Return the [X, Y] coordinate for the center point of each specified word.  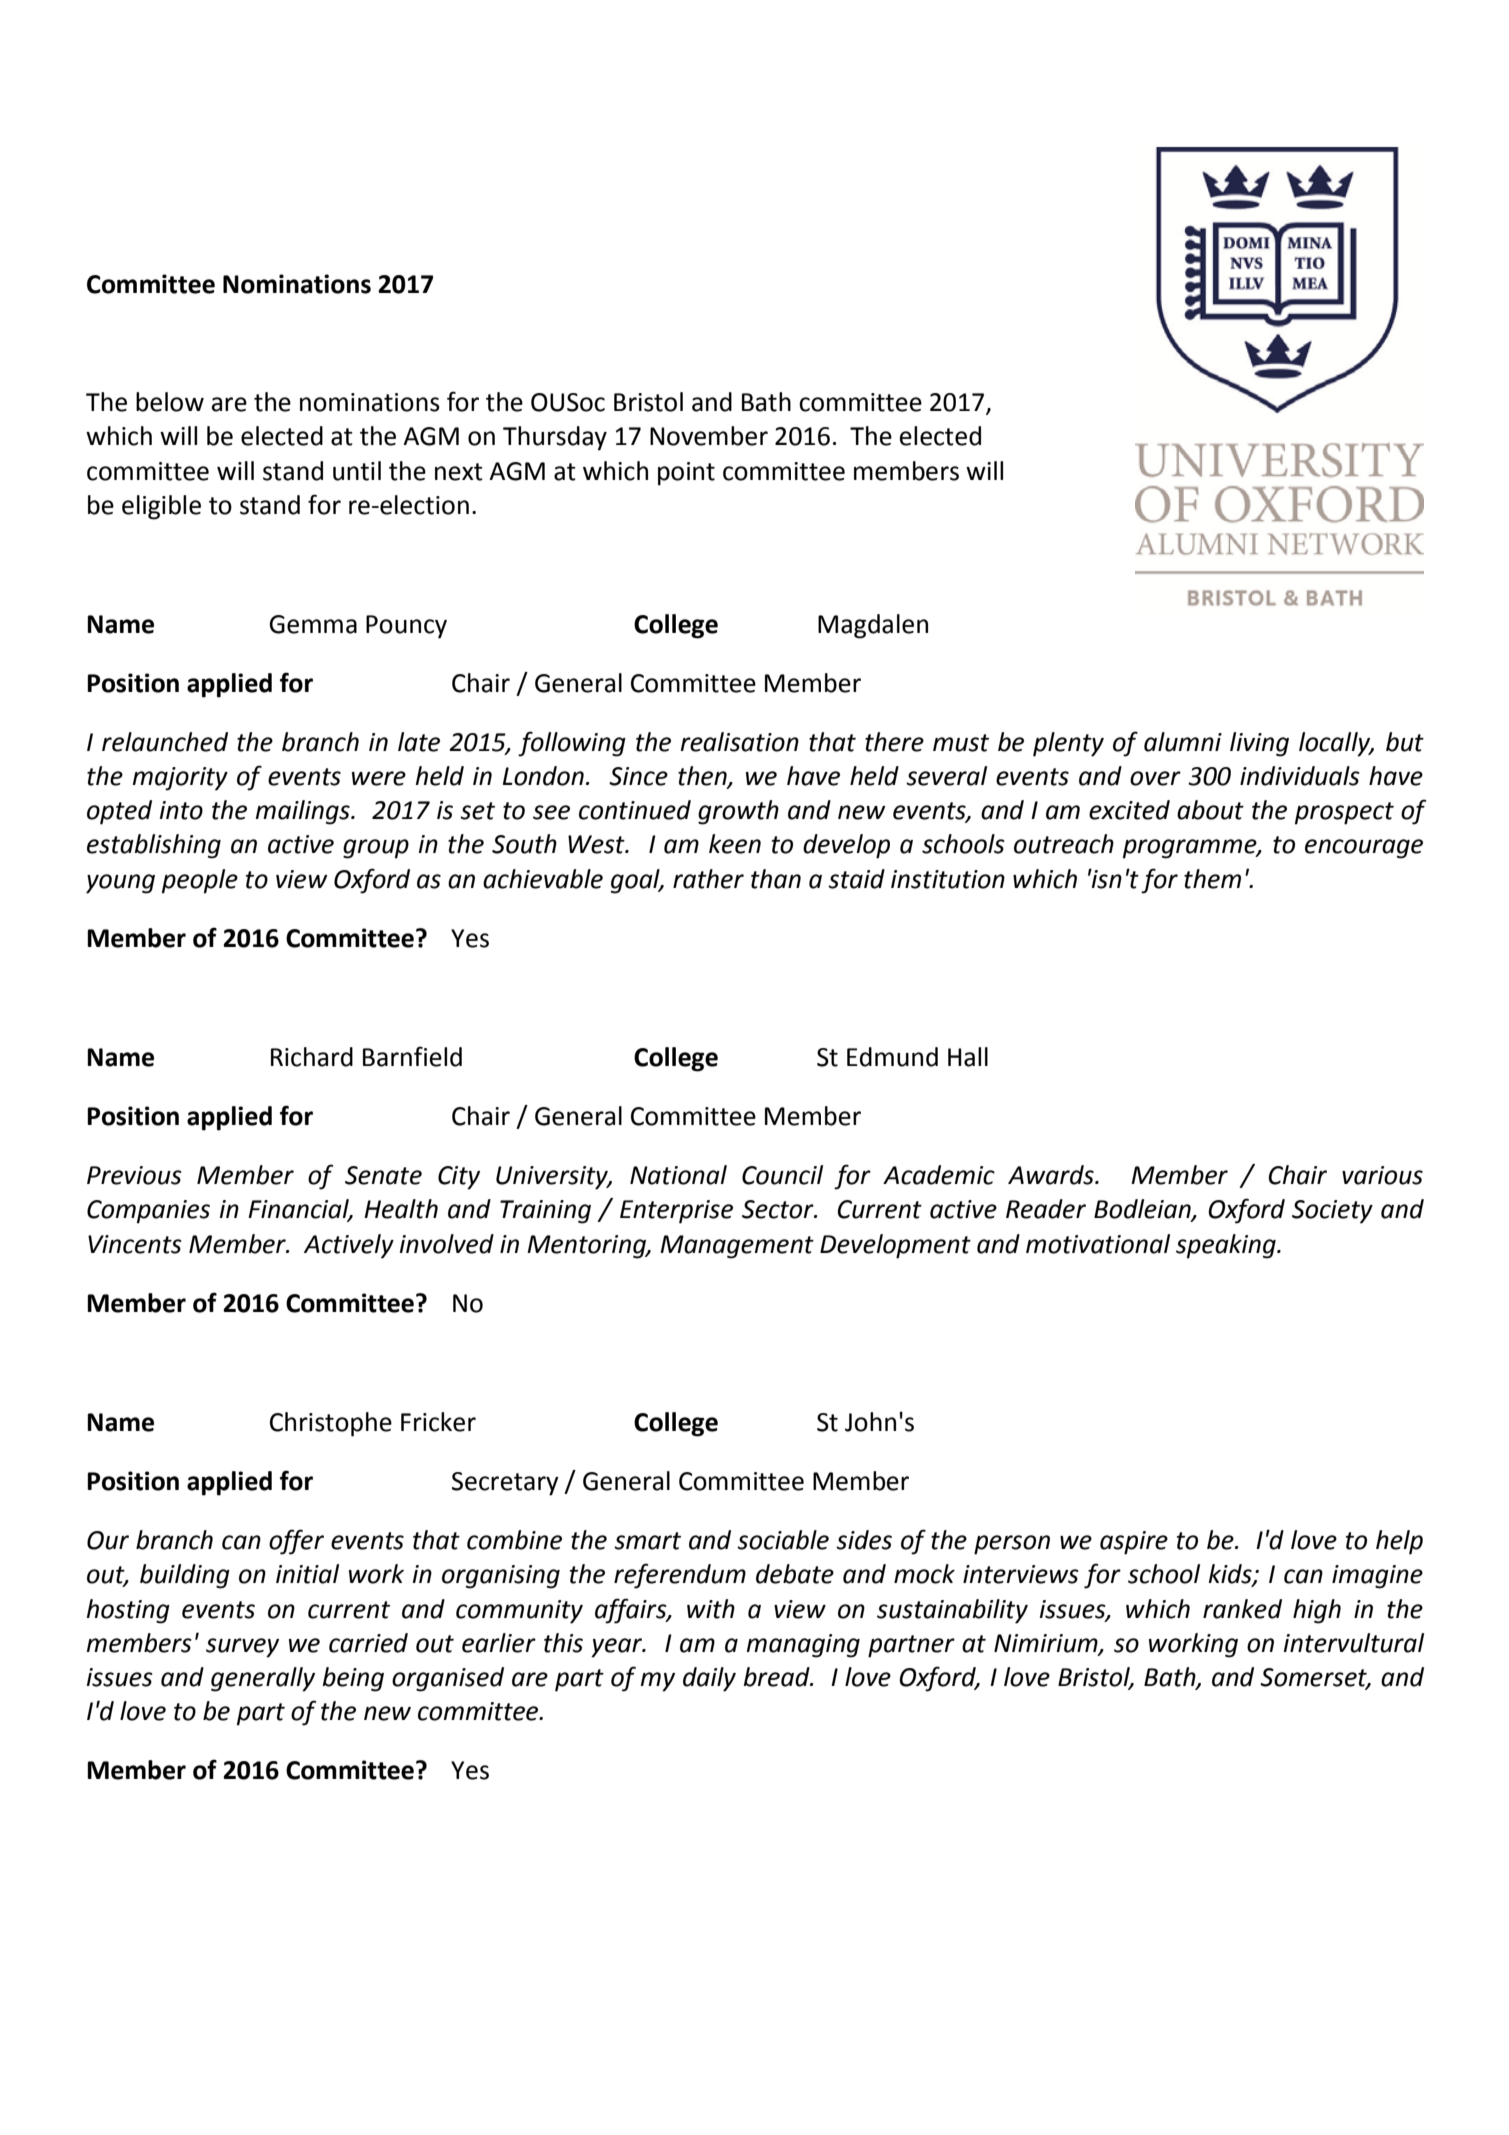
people [200, 881]
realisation [740, 742]
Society [1332, 1212]
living [1259, 744]
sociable [783, 1540]
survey [242, 1648]
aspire [1134, 1543]
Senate [383, 1175]
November [709, 436]
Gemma [313, 624]
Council [782, 1175]
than [776, 879]
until [357, 471]
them [1212, 879]
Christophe [331, 1424]
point [686, 474]
